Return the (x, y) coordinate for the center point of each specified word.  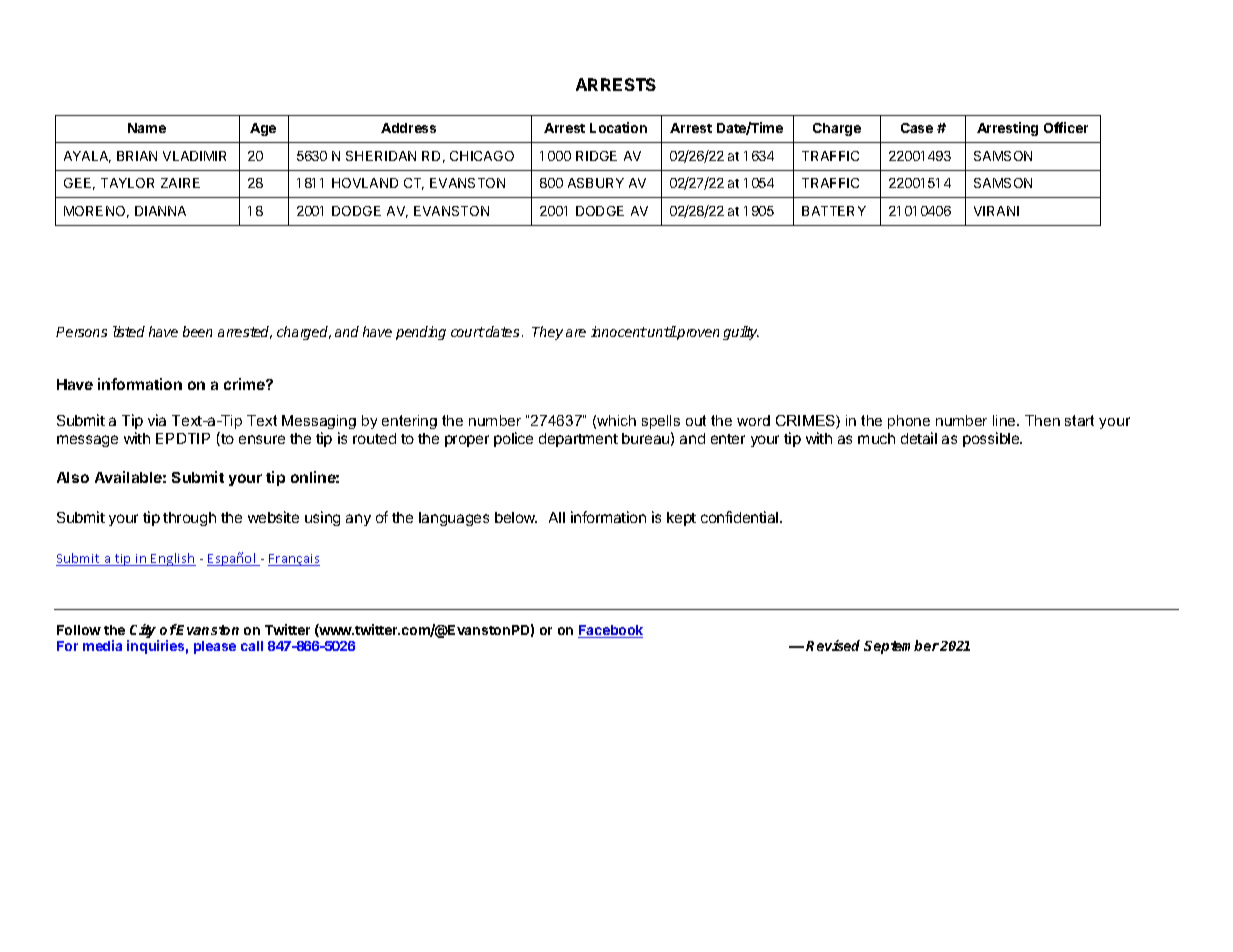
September (901, 647)
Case (917, 128)
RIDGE (596, 156)
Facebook (610, 631)
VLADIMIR (194, 156)
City (143, 632)
